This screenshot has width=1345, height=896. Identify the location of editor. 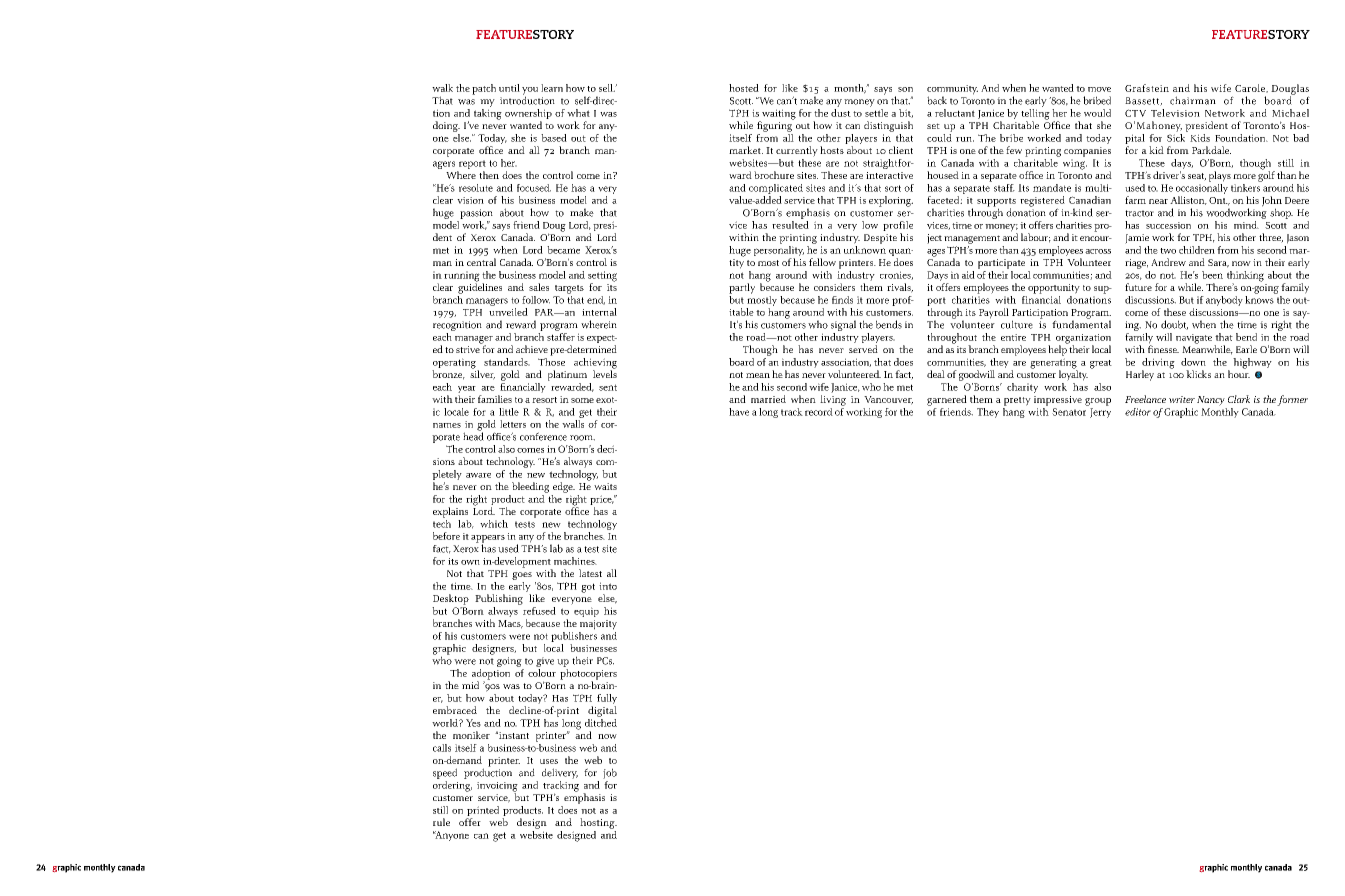
(1138, 412).
